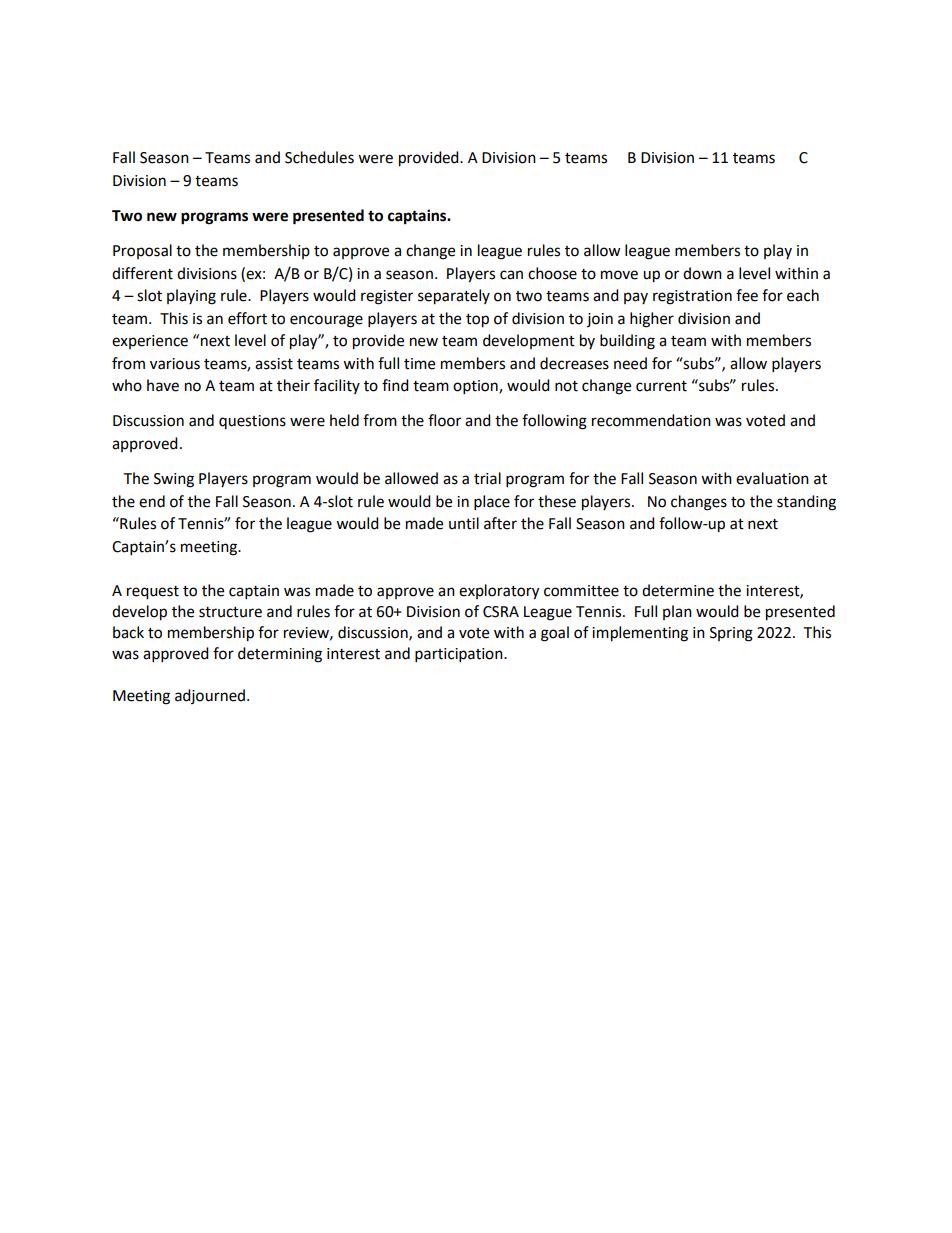 The width and height of the screenshot is (952, 1233). I want to click on evaluation, so click(772, 478).
